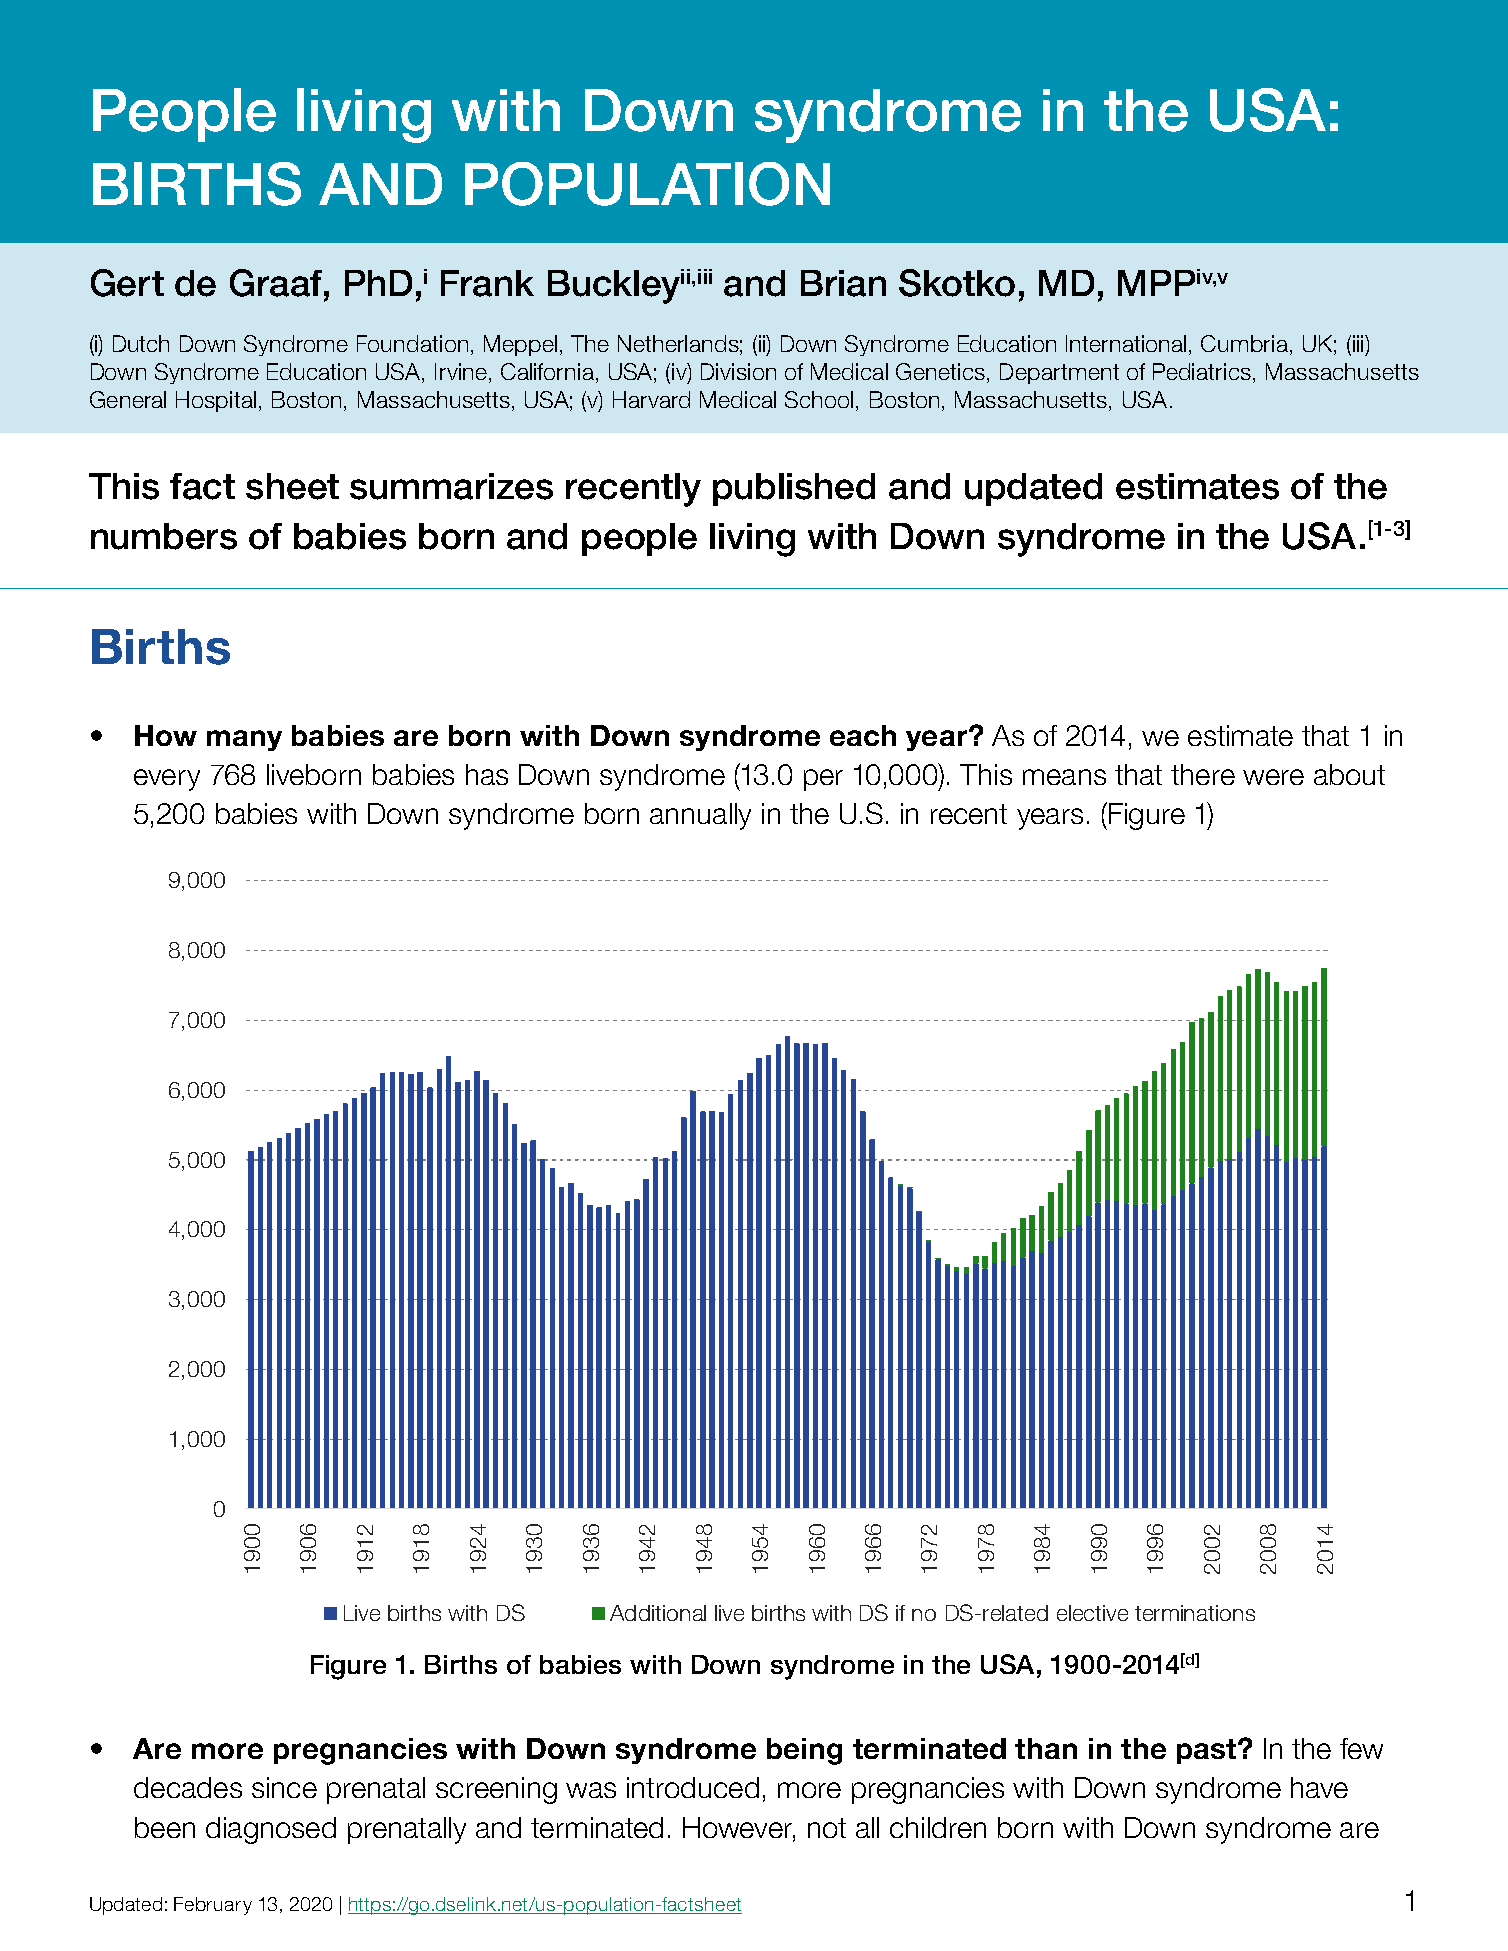 This screenshot has height=1951, width=1508. Describe the element at coordinates (216, 401) in the screenshot. I see `Hospital` at that location.
